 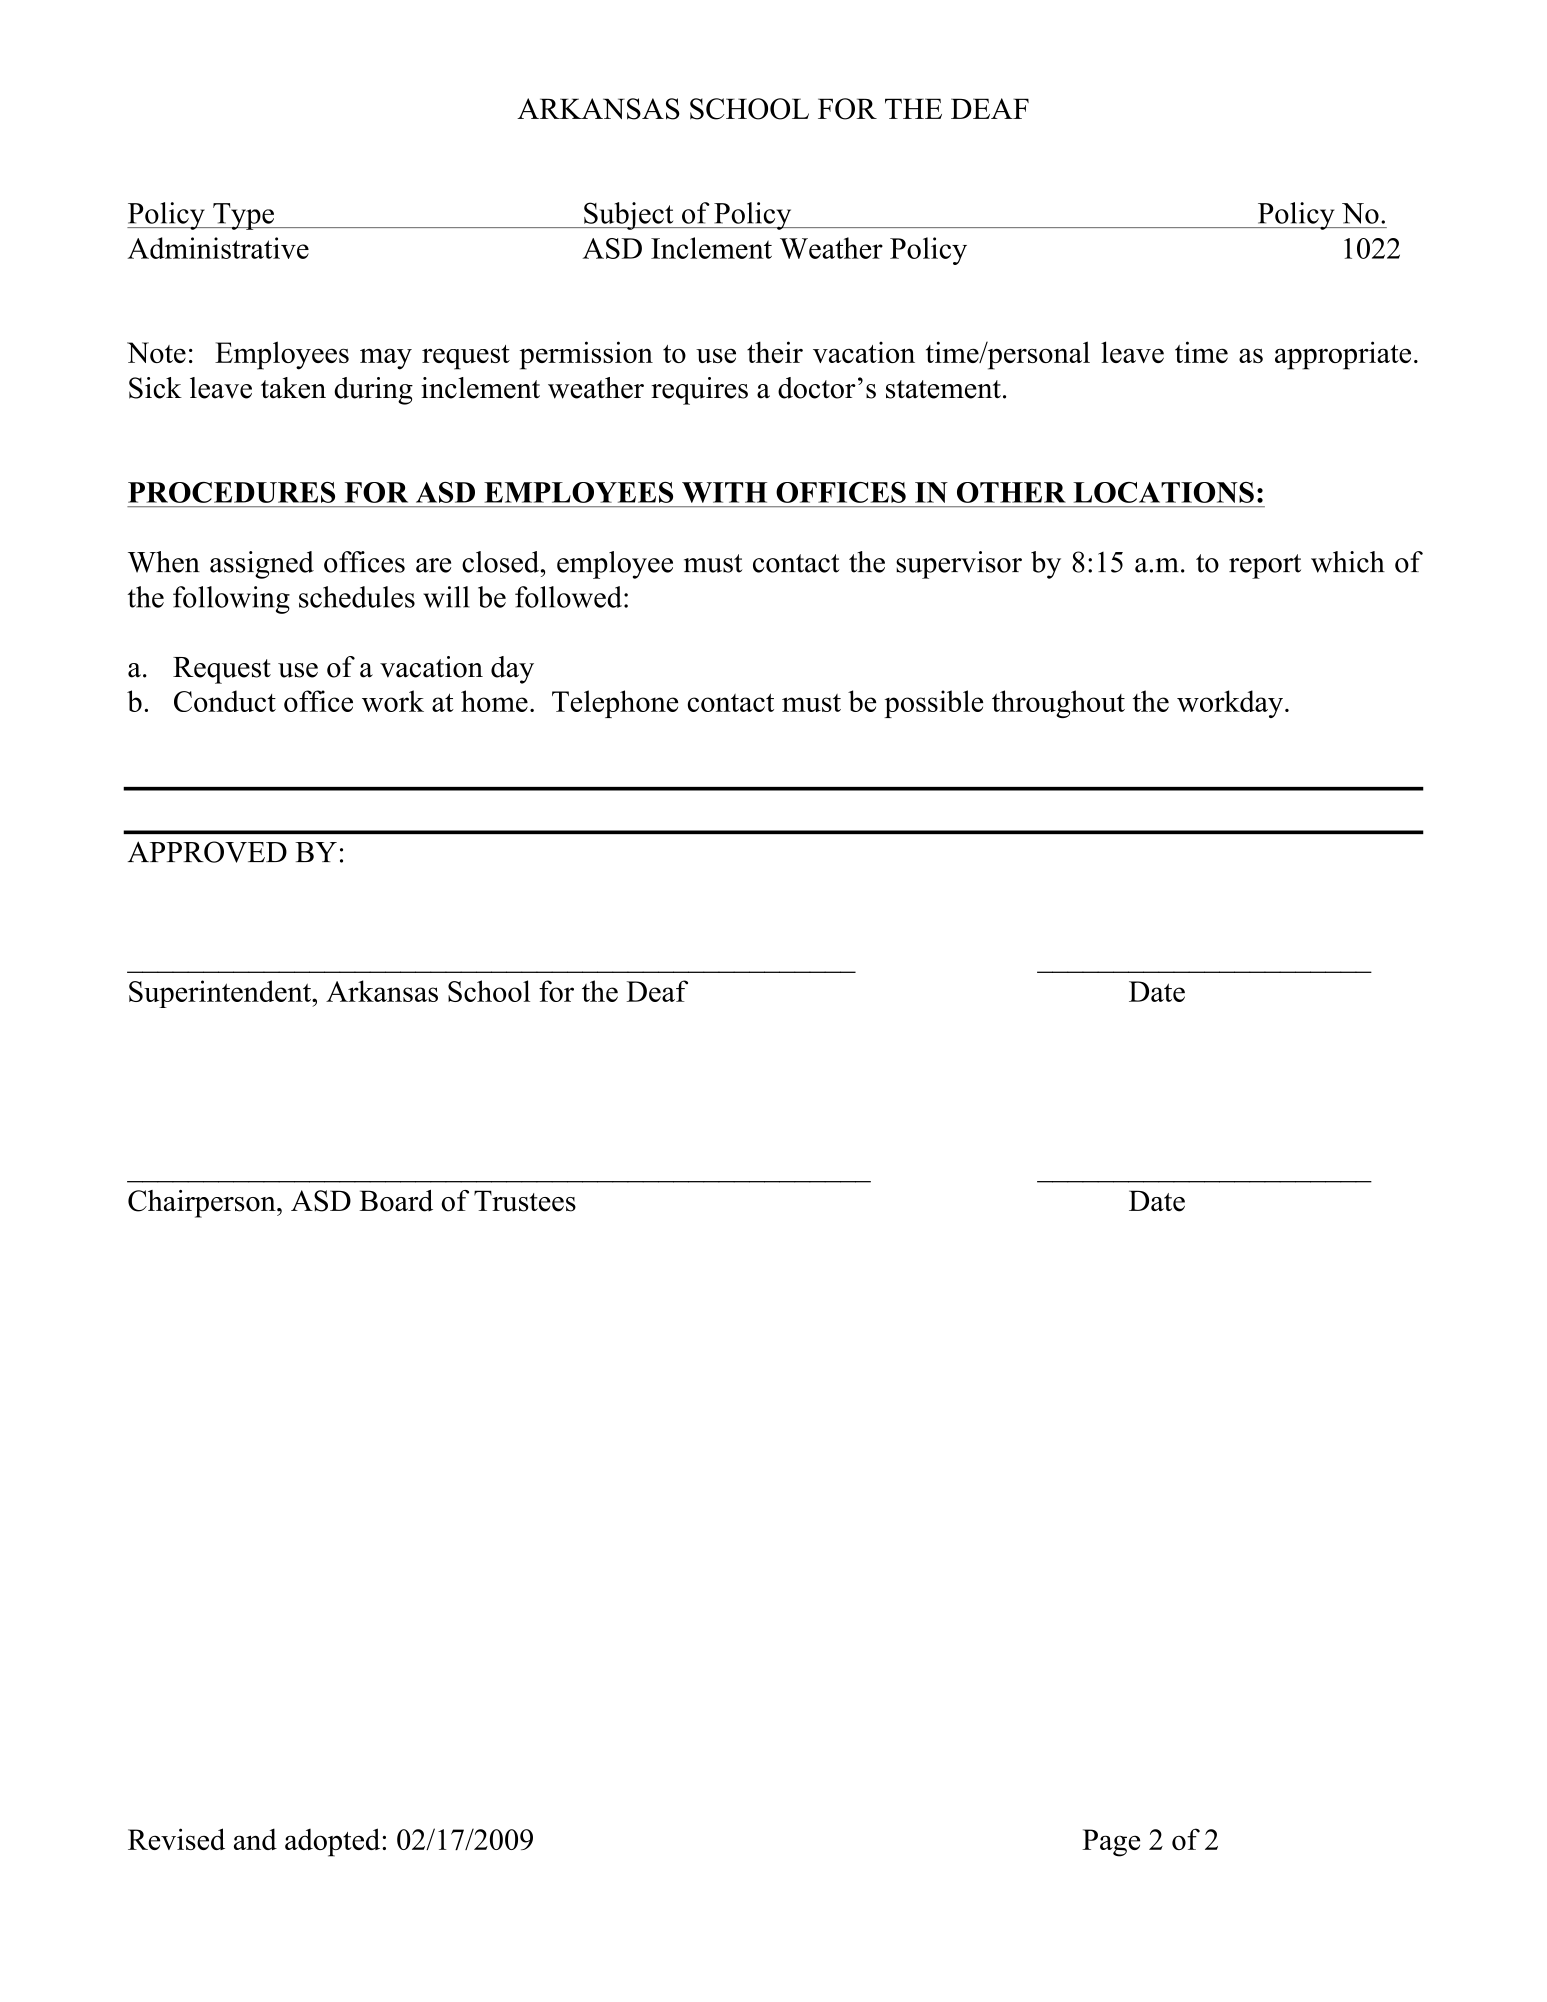 I want to click on Administrative, so click(x=218, y=248).
